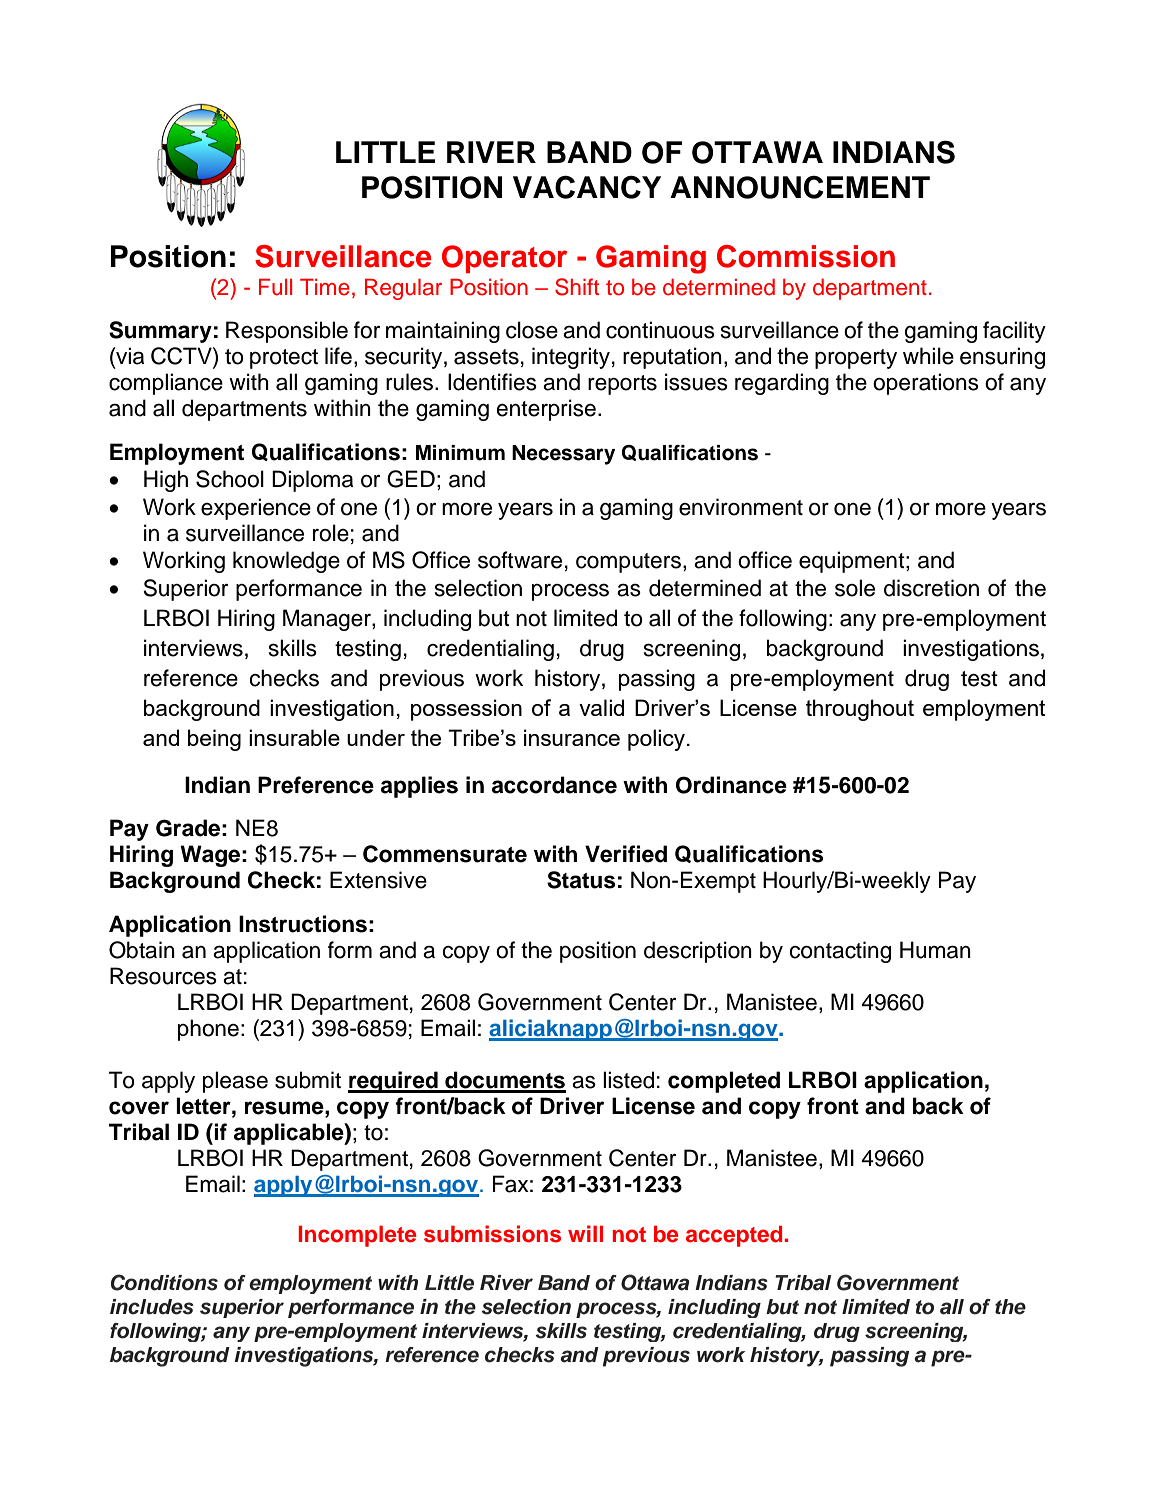 This page has width=1155, height=1494. What do you see at coordinates (585, 1233) in the page?
I see `will` at bounding box center [585, 1233].
